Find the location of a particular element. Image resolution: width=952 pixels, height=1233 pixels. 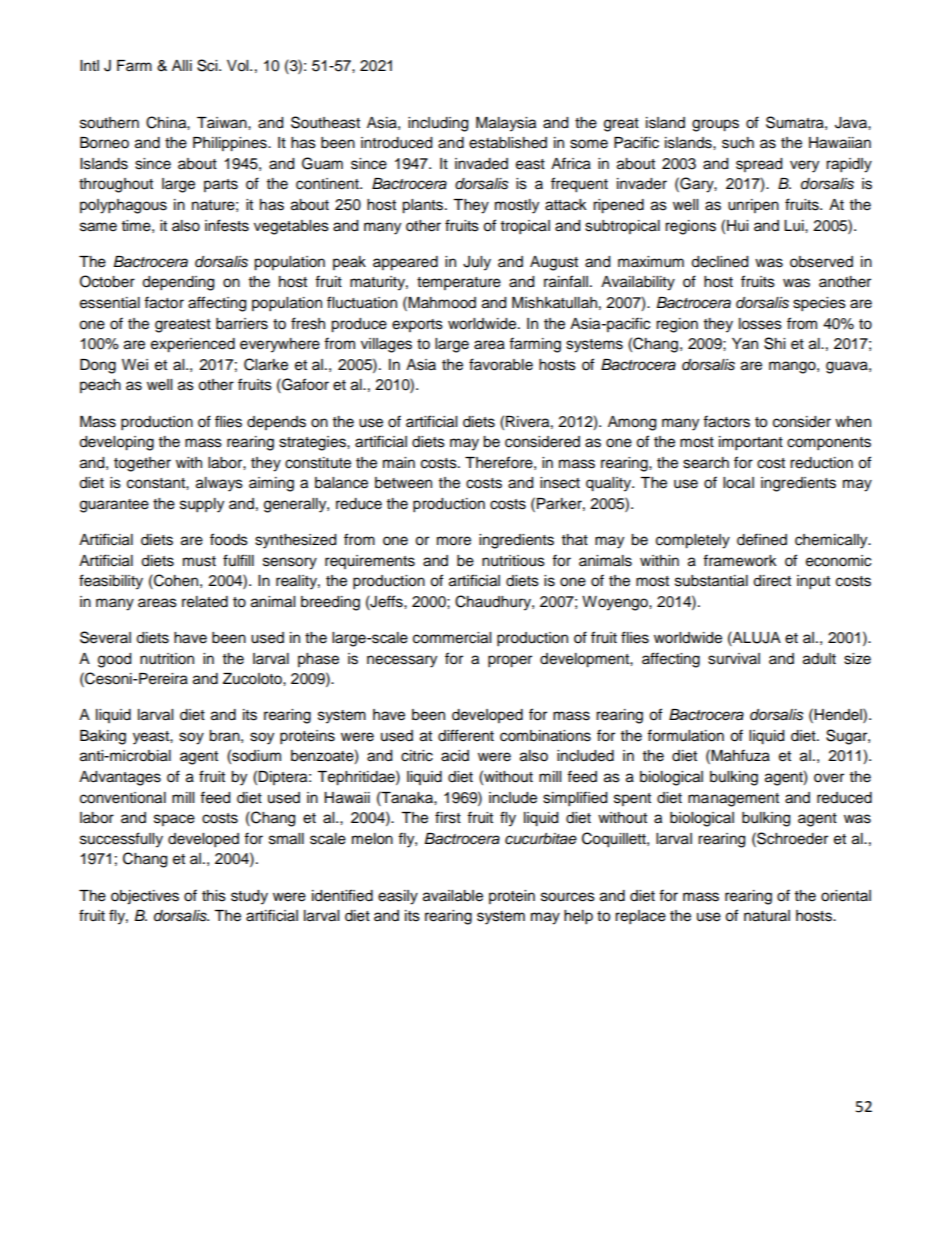

commercial is located at coordinates (452, 638).
